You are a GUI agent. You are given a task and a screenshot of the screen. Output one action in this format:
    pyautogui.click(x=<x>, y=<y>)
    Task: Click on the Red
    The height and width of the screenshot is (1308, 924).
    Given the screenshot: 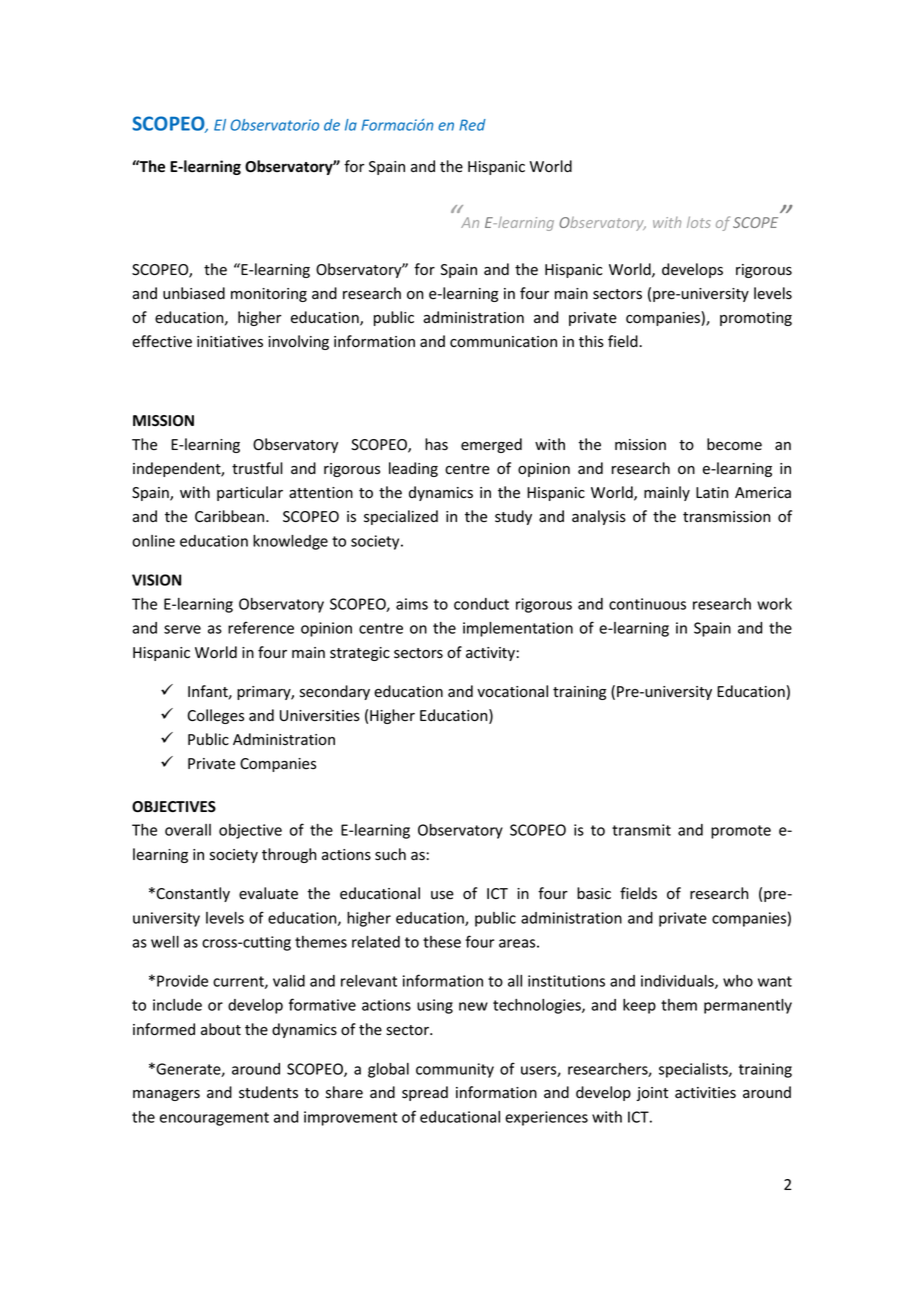 What is the action you would take?
    pyautogui.click(x=472, y=125)
